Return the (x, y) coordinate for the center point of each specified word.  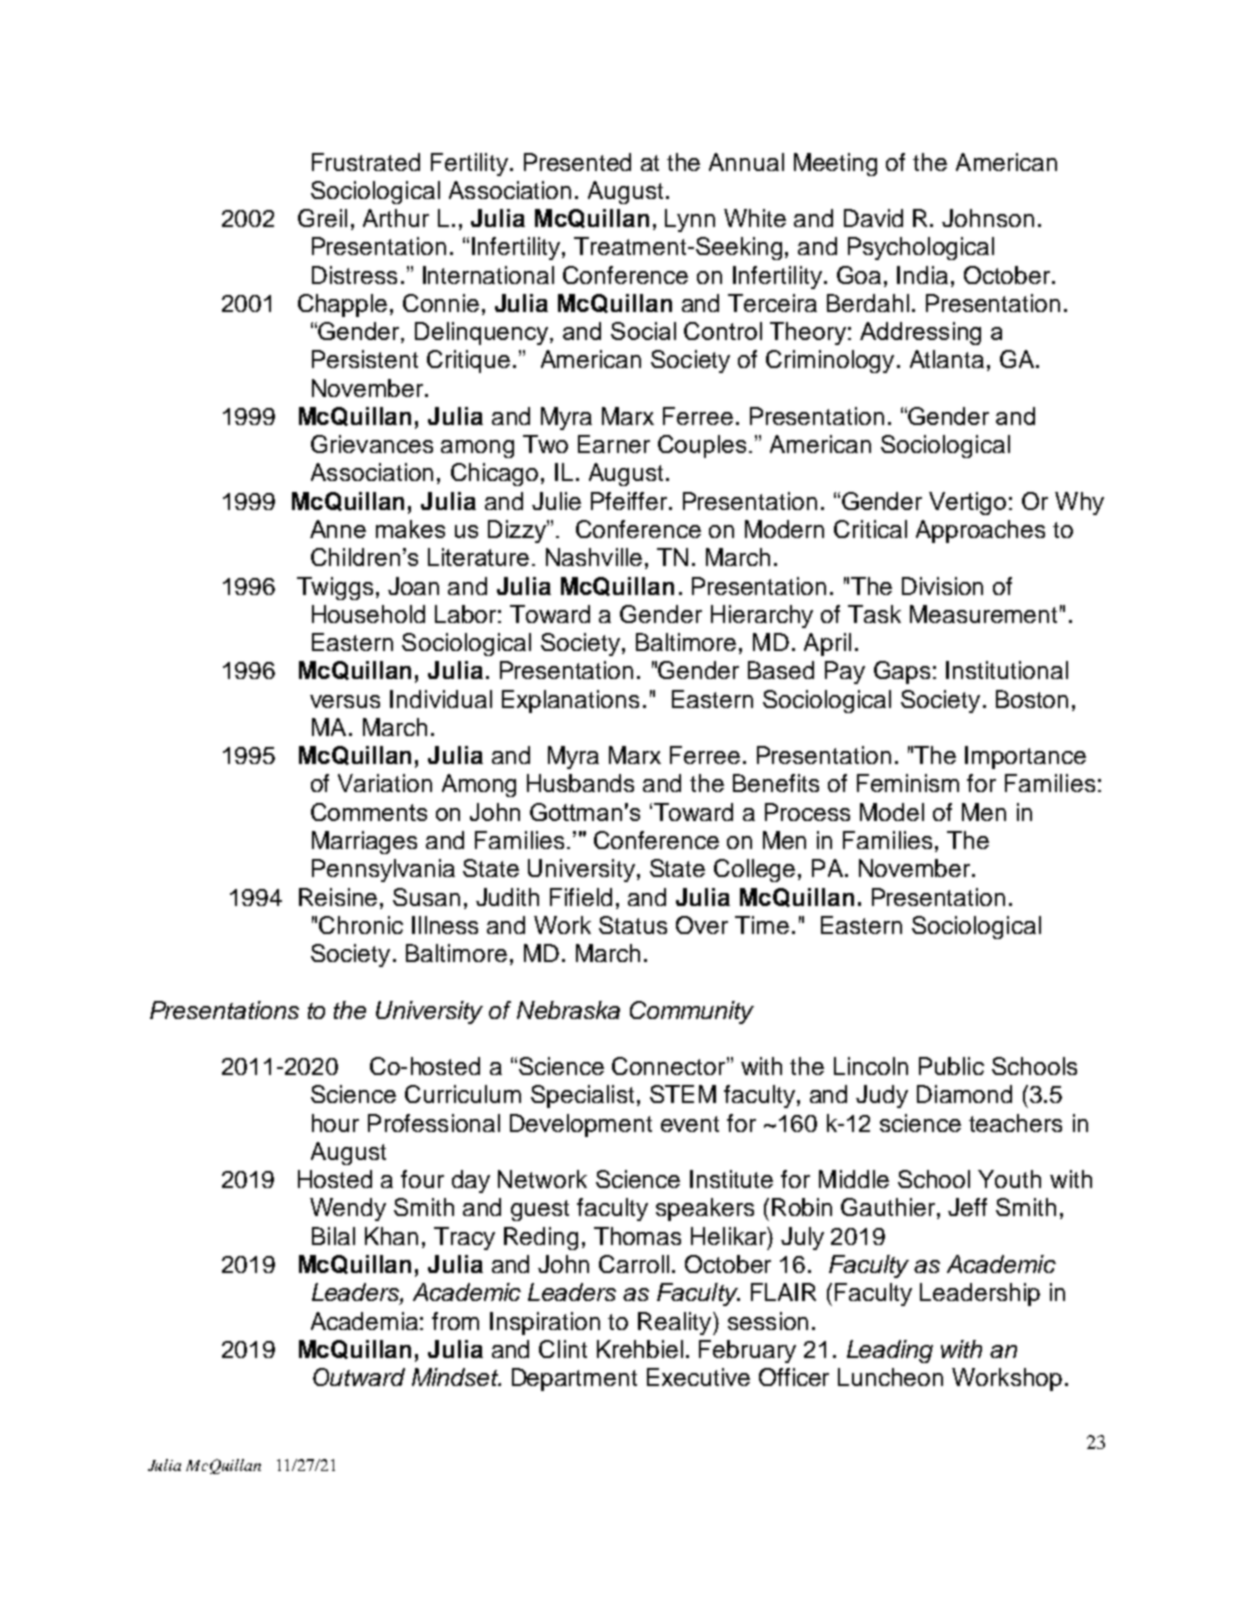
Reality (676, 1323)
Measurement (983, 614)
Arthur (396, 218)
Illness (445, 925)
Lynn (690, 220)
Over (702, 925)
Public (951, 1066)
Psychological (921, 248)
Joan (413, 586)
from (455, 1321)
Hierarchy (762, 616)
